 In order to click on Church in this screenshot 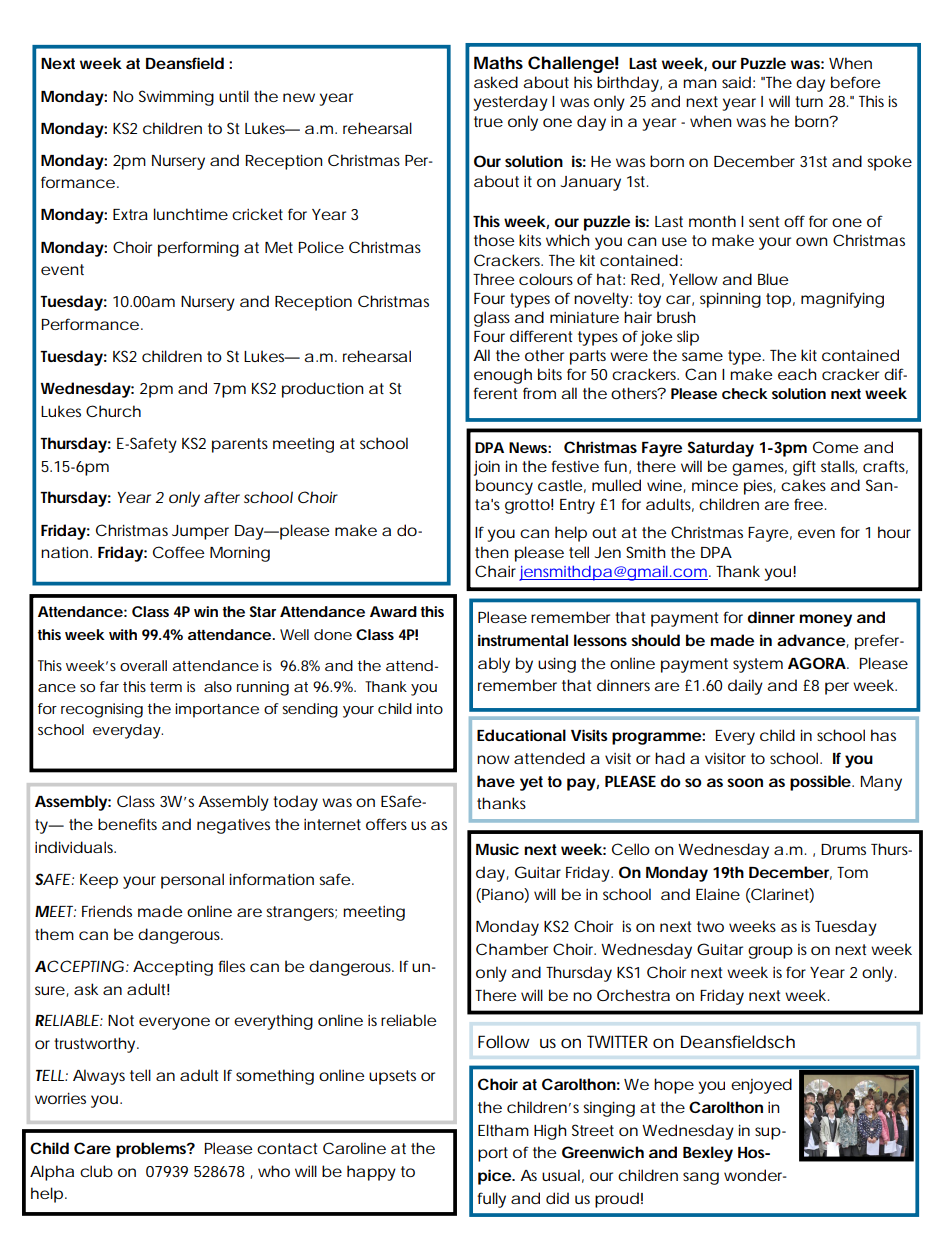, I will do `click(113, 411)`.
